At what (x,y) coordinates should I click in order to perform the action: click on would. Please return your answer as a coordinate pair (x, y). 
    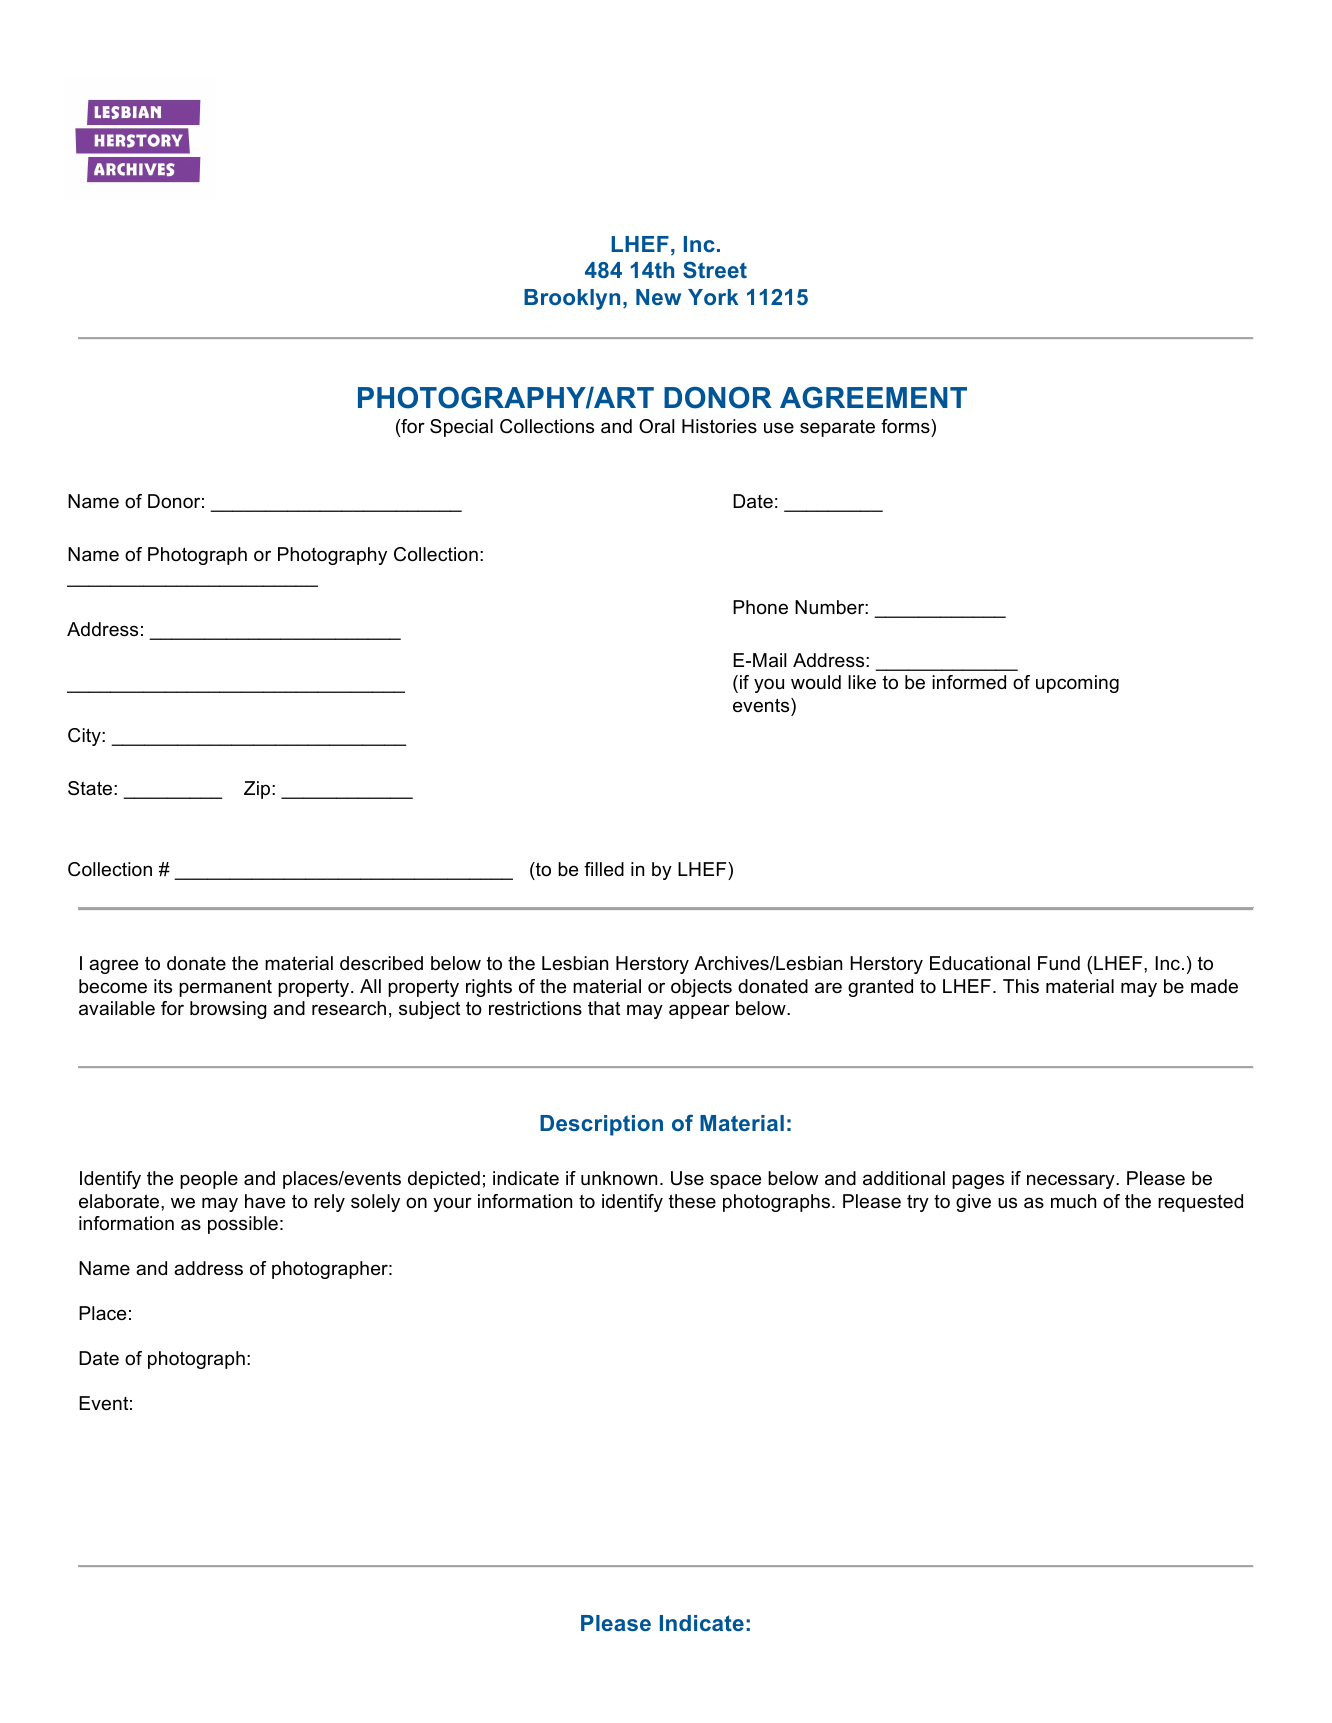
    Looking at the image, I should click on (816, 682).
